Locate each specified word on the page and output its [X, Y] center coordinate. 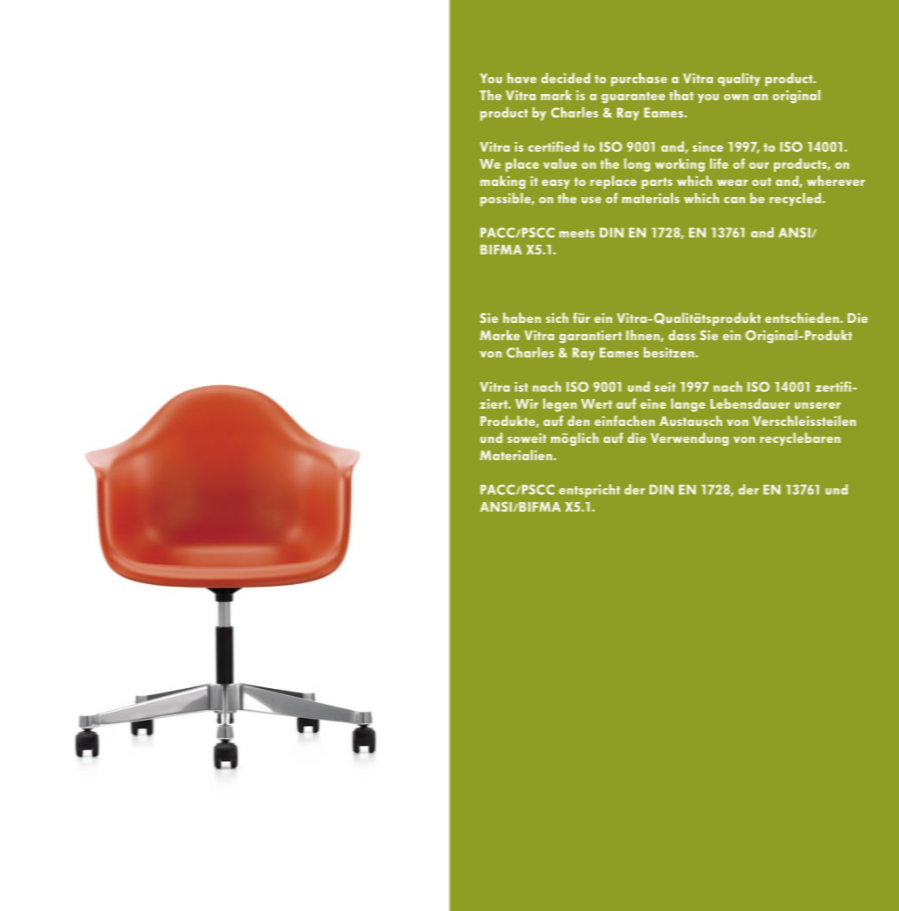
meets [577, 233]
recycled [795, 199]
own [736, 97]
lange [688, 405]
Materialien [517, 455]
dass [682, 335]
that [681, 95]
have [522, 78]
